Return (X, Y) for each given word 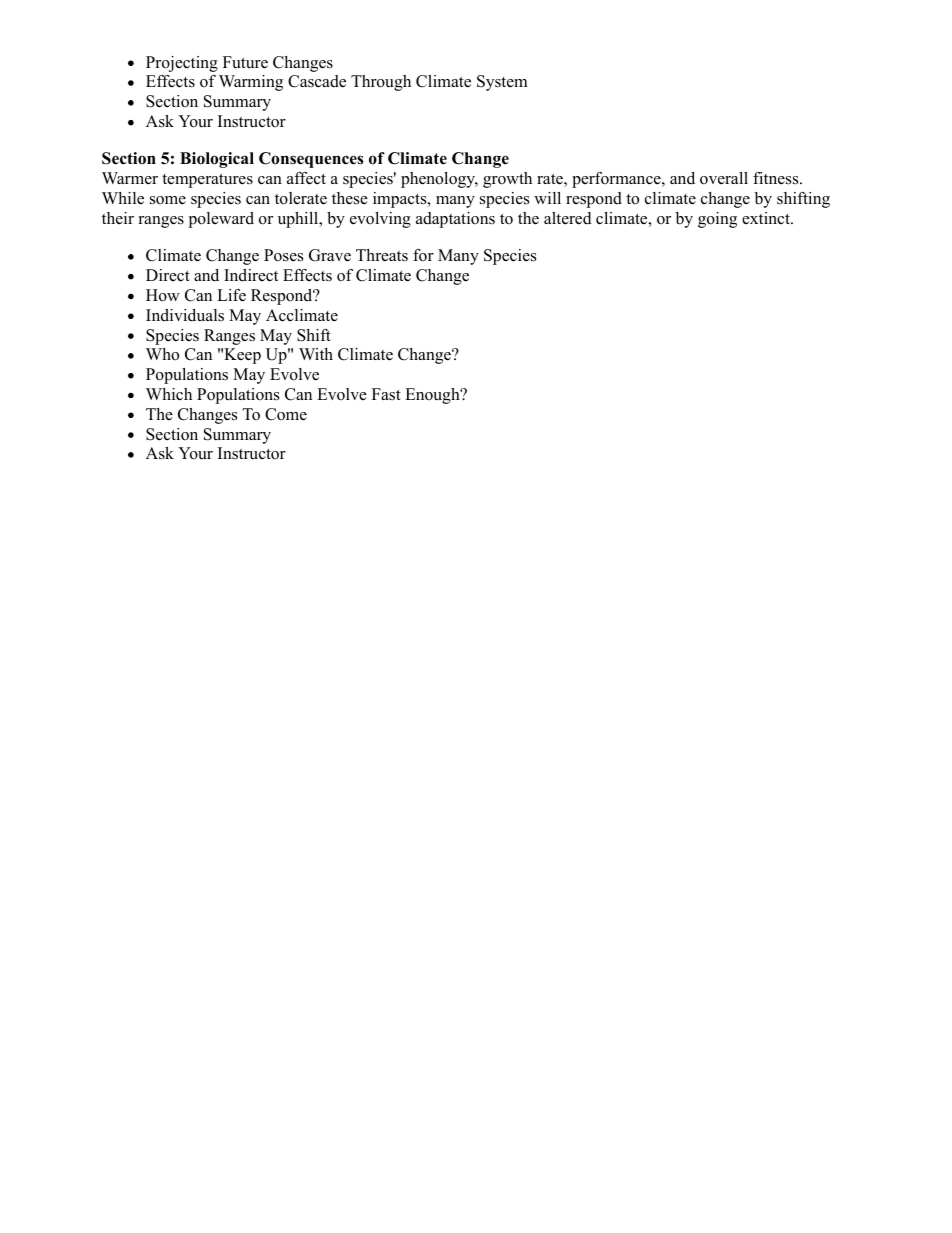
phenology (439, 180)
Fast (386, 394)
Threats (382, 255)
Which (169, 394)
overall (724, 178)
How (163, 295)
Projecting (182, 64)
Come (286, 414)
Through (381, 83)
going (717, 220)
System (502, 83)
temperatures (207, 181)
